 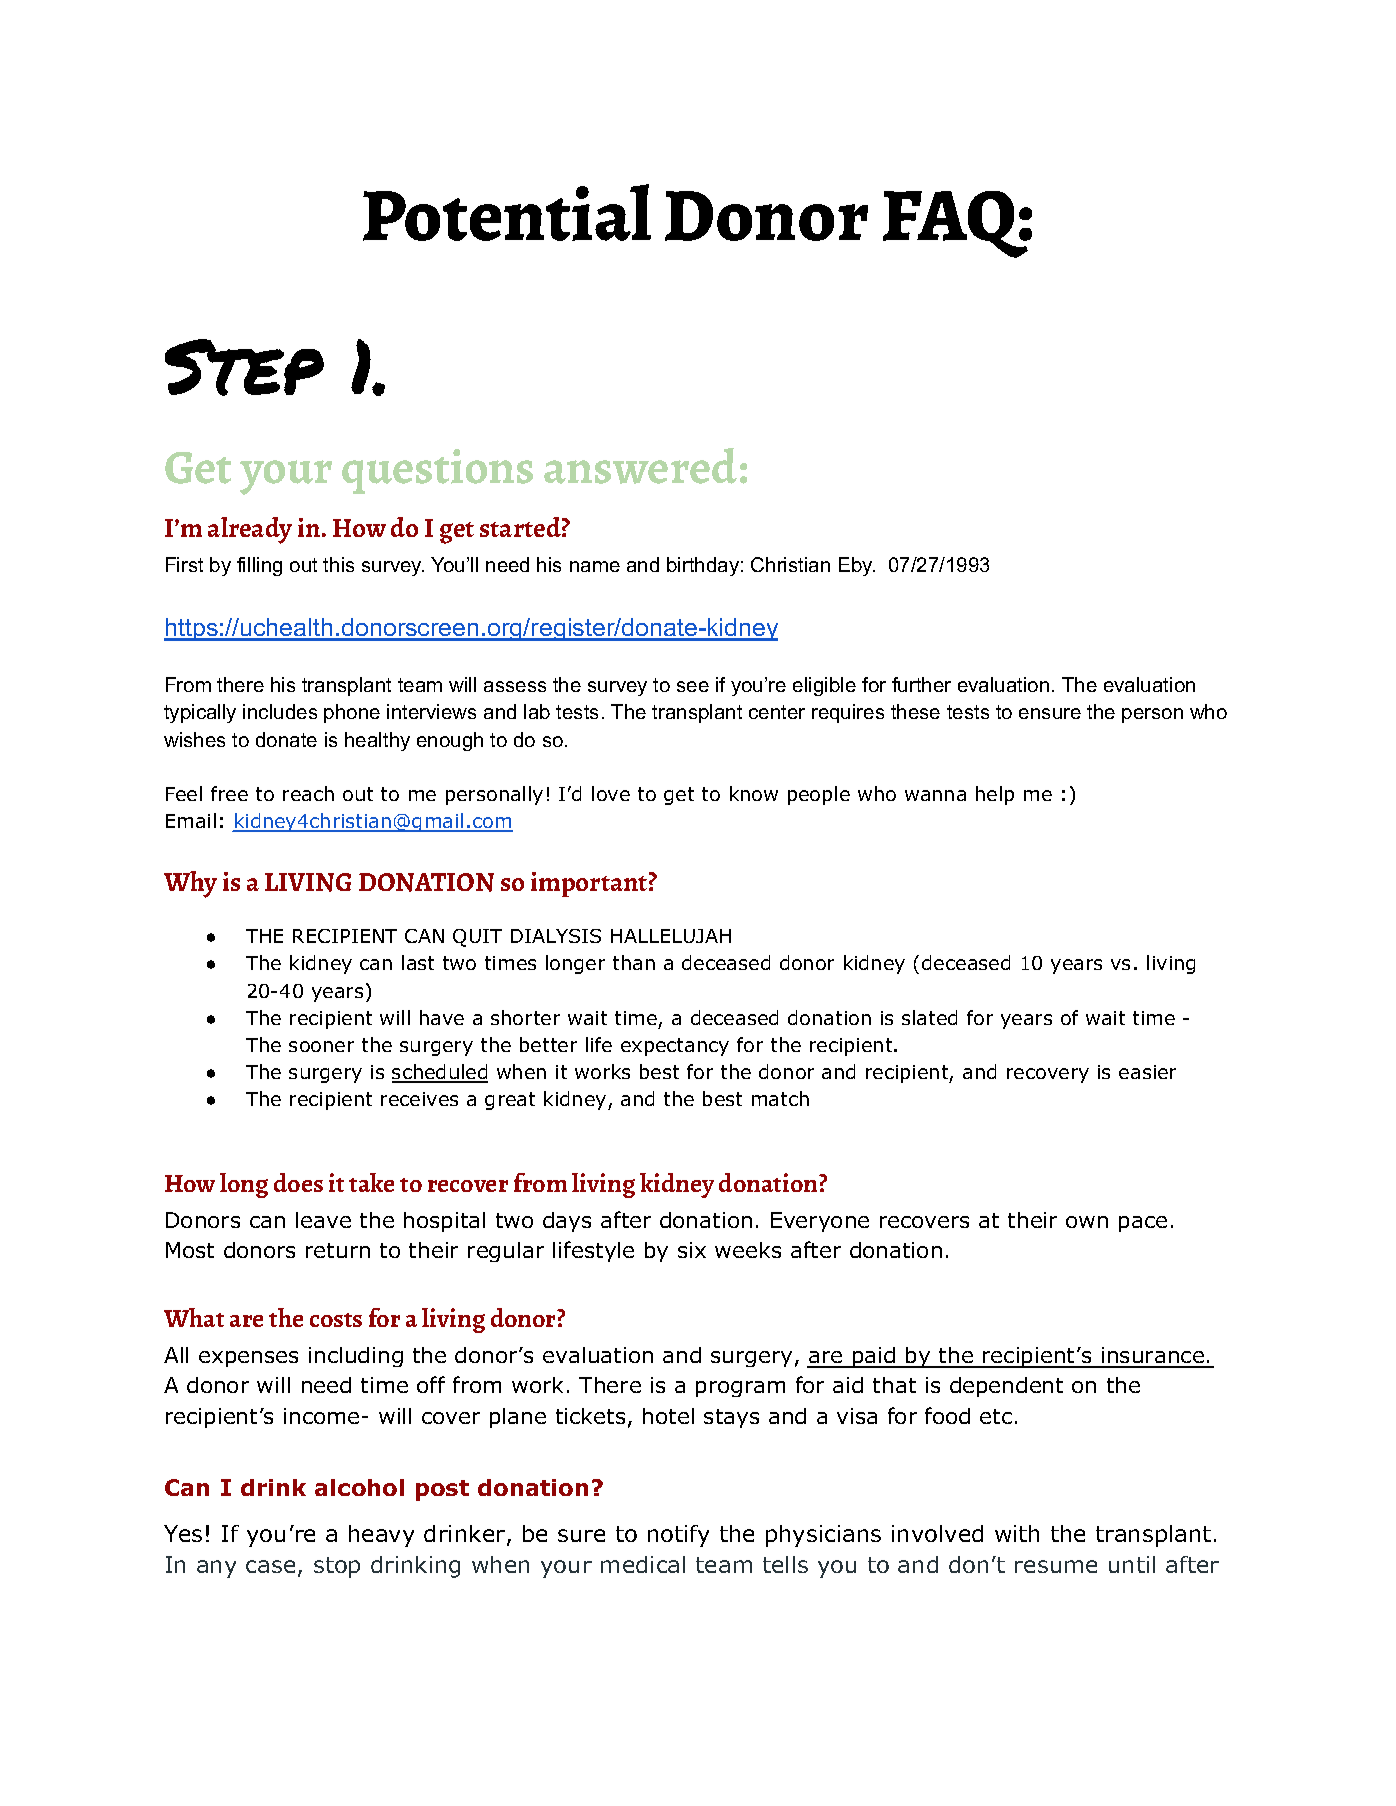 What do you see at coordinates (270, 1566) in the page?
I see `case` at bounding box center [270, 1566].
